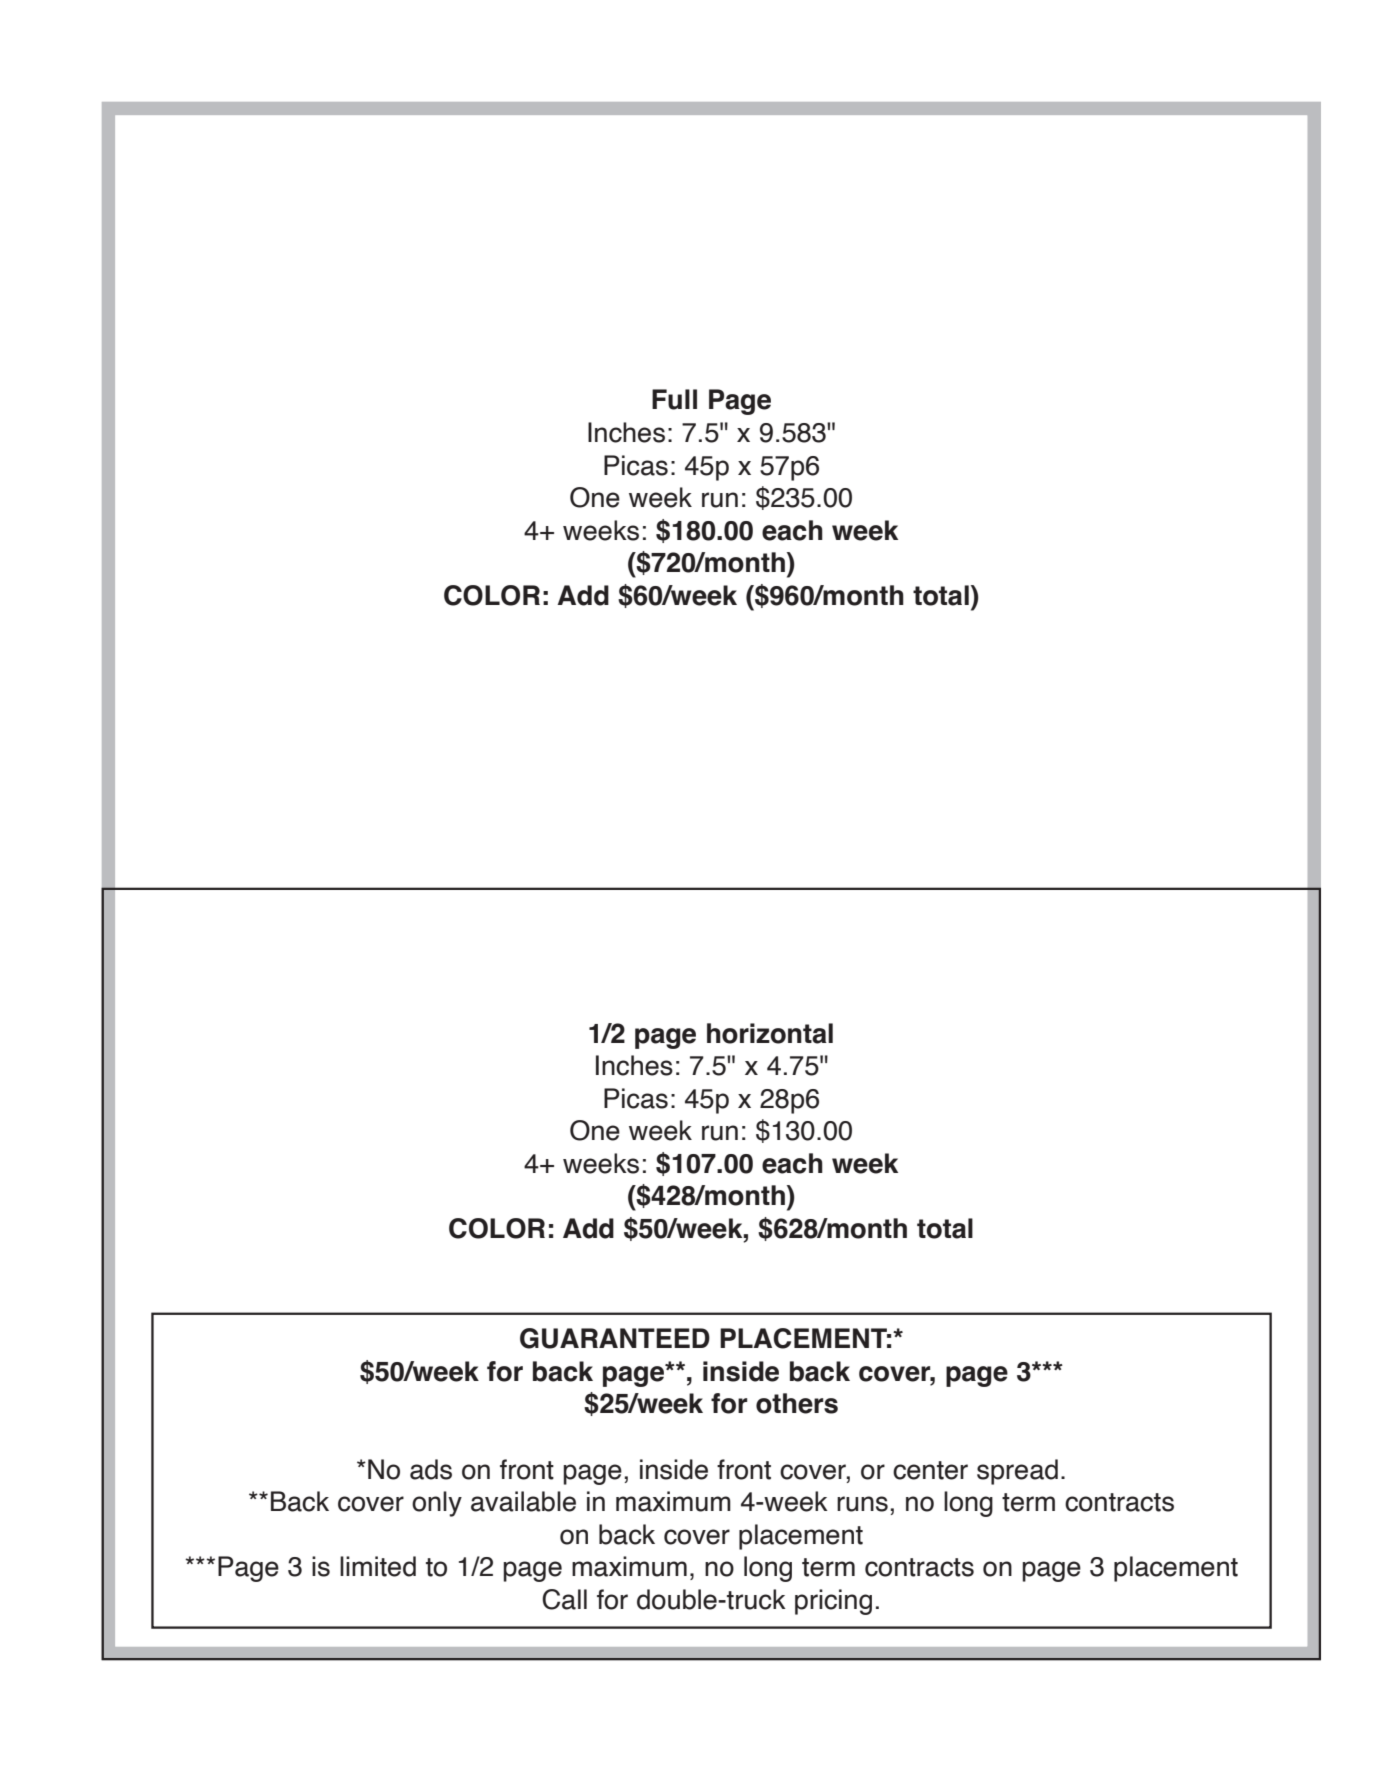 This screenshot has width=1382, height=1789. I want to click on center, so click(930, 1470).
